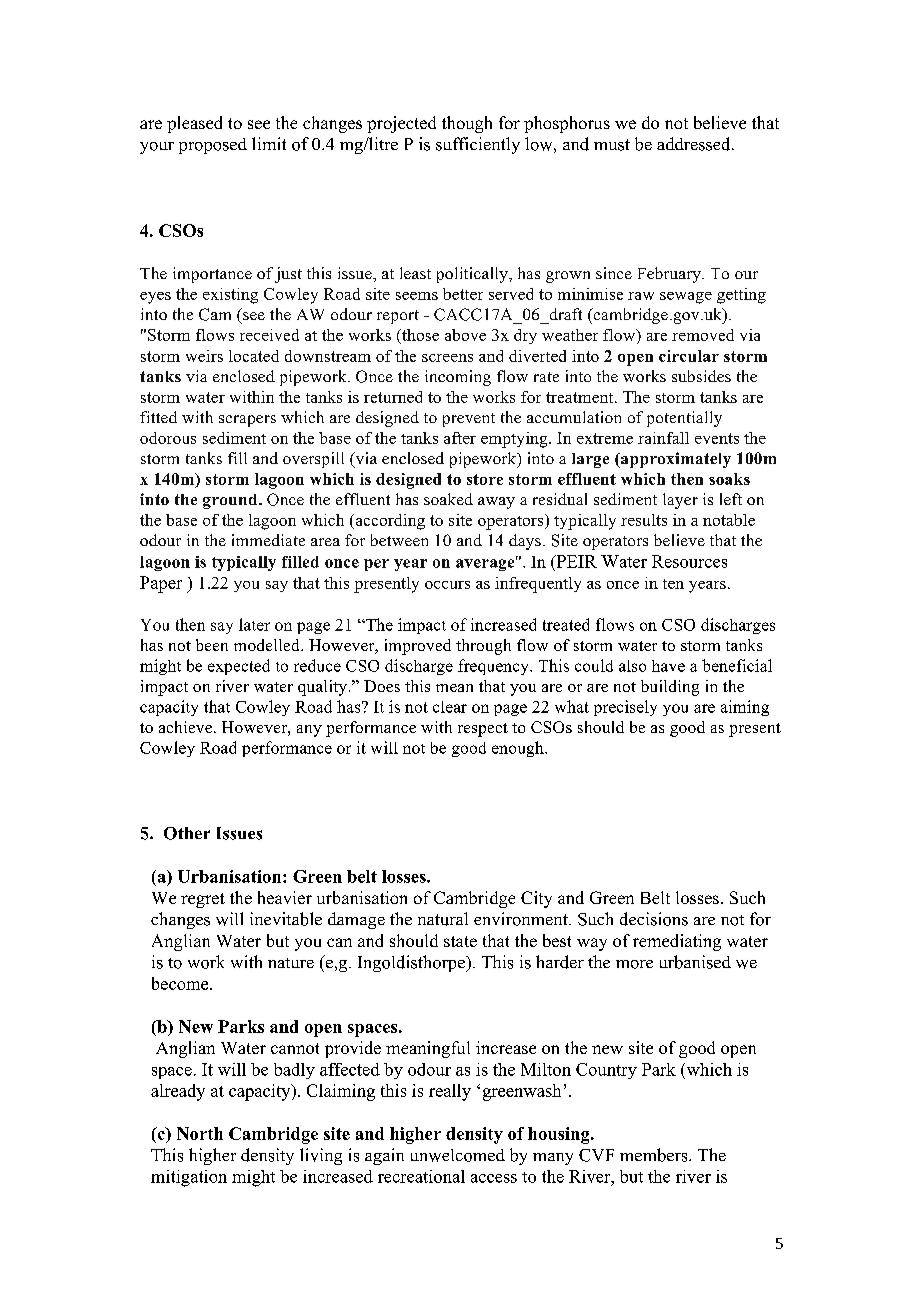 The width and height of the document is (924, 1308). I want to click on addressed, so click(695, 144).
